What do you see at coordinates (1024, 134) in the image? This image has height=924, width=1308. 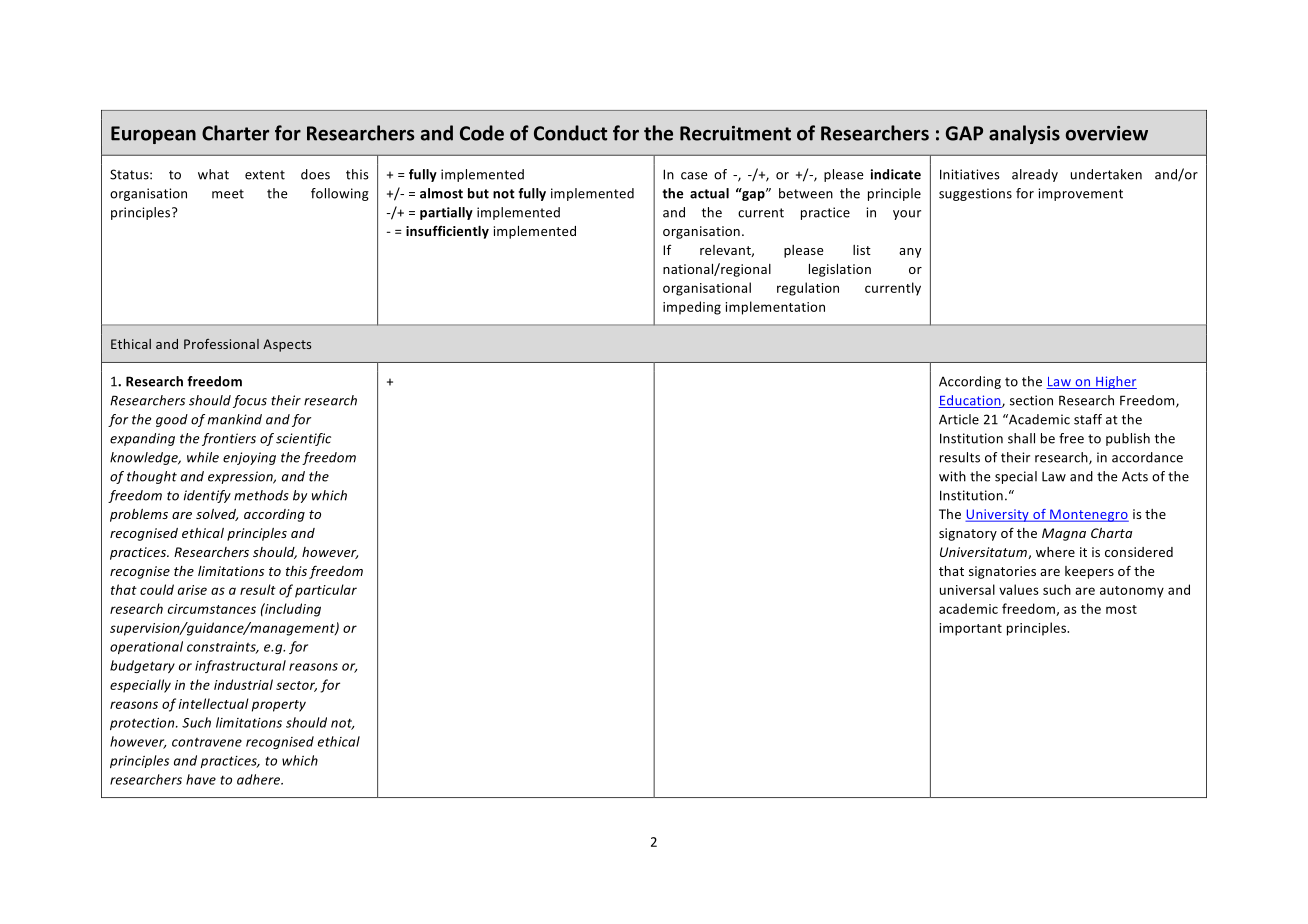 I see `analysis` at bounding box center [1024, 134].
